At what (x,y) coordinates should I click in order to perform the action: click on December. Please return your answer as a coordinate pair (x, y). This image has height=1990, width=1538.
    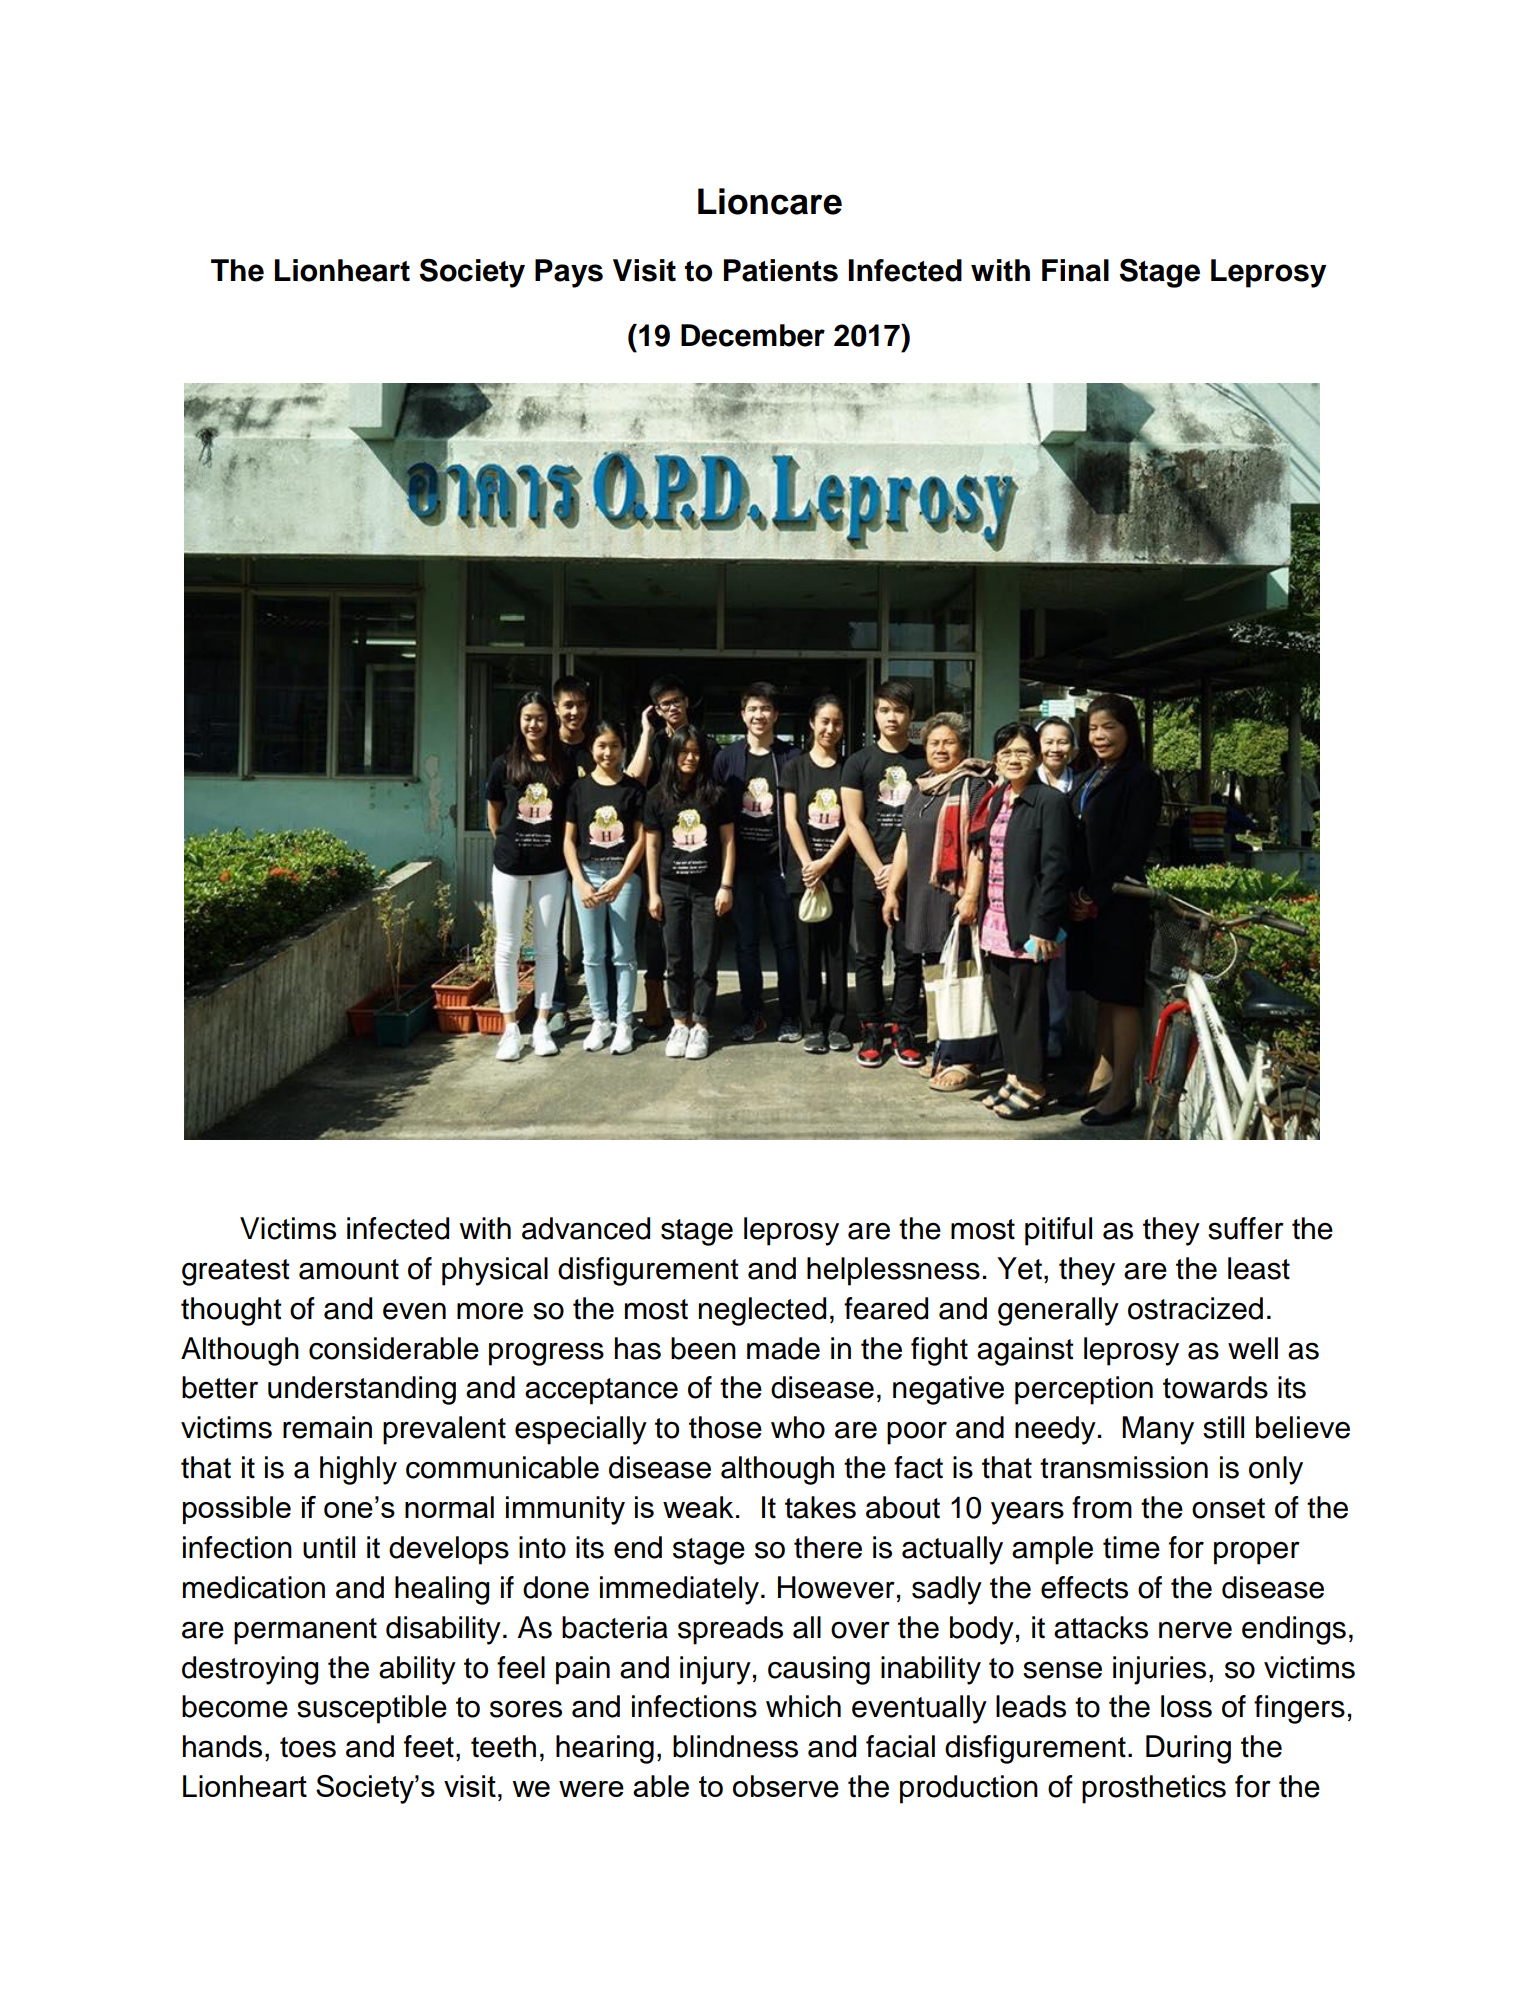
    Looking at the image, I should click on (753, 335).
